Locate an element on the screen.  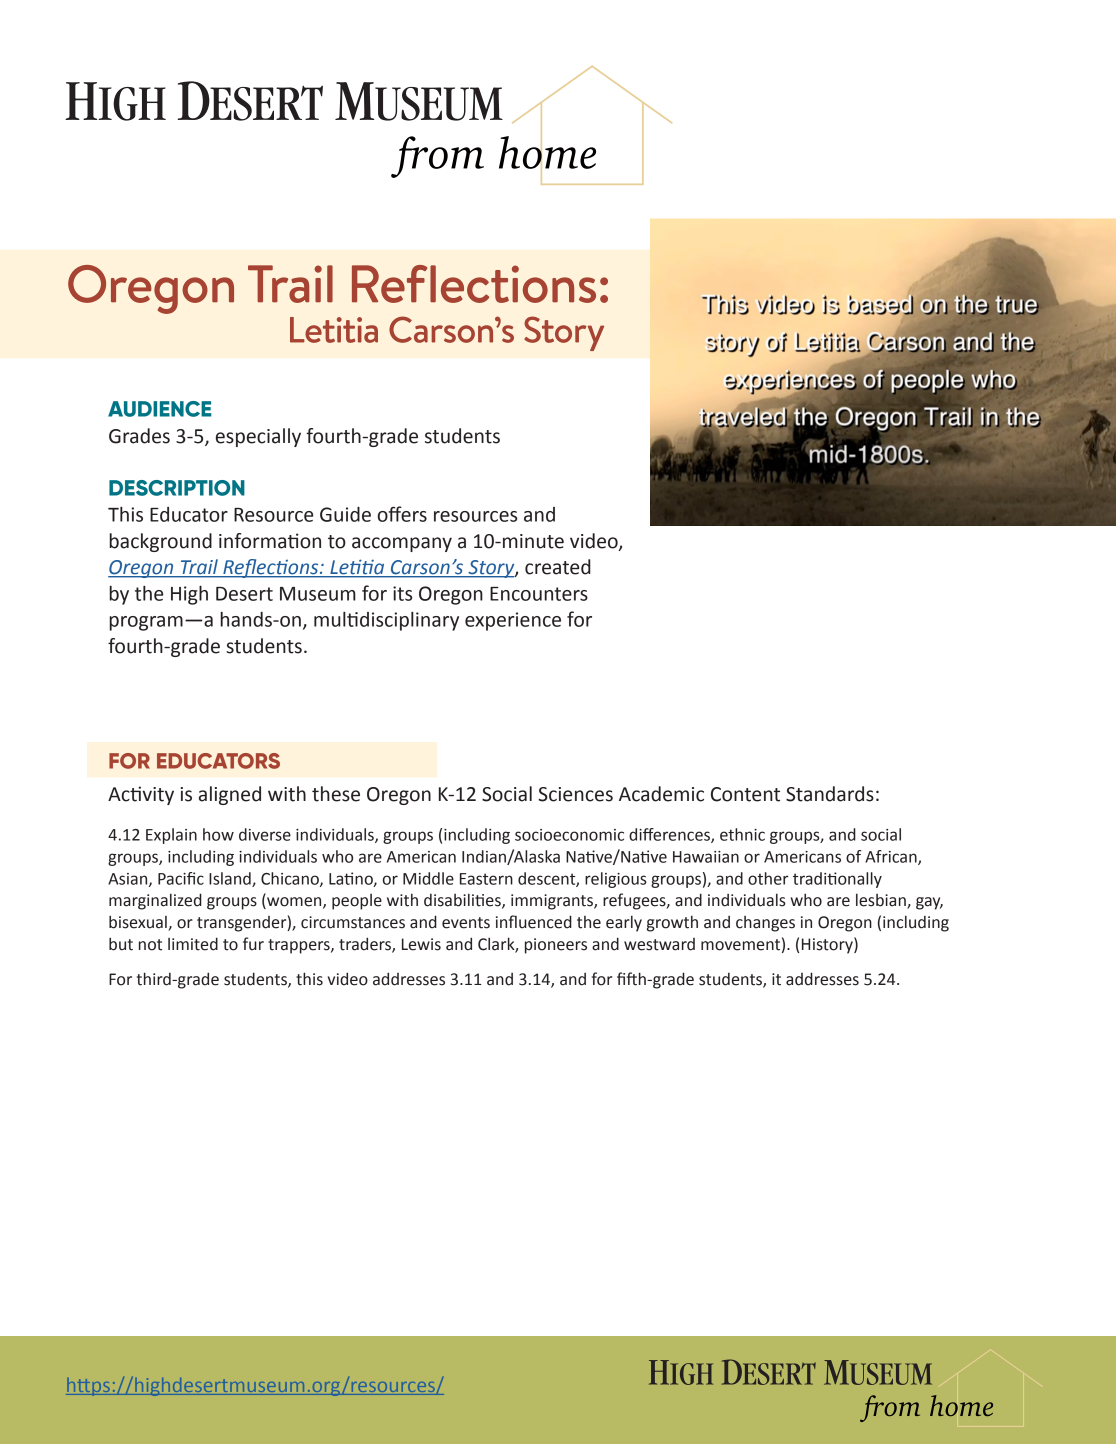
experience is located at coordinates (513, 621).
